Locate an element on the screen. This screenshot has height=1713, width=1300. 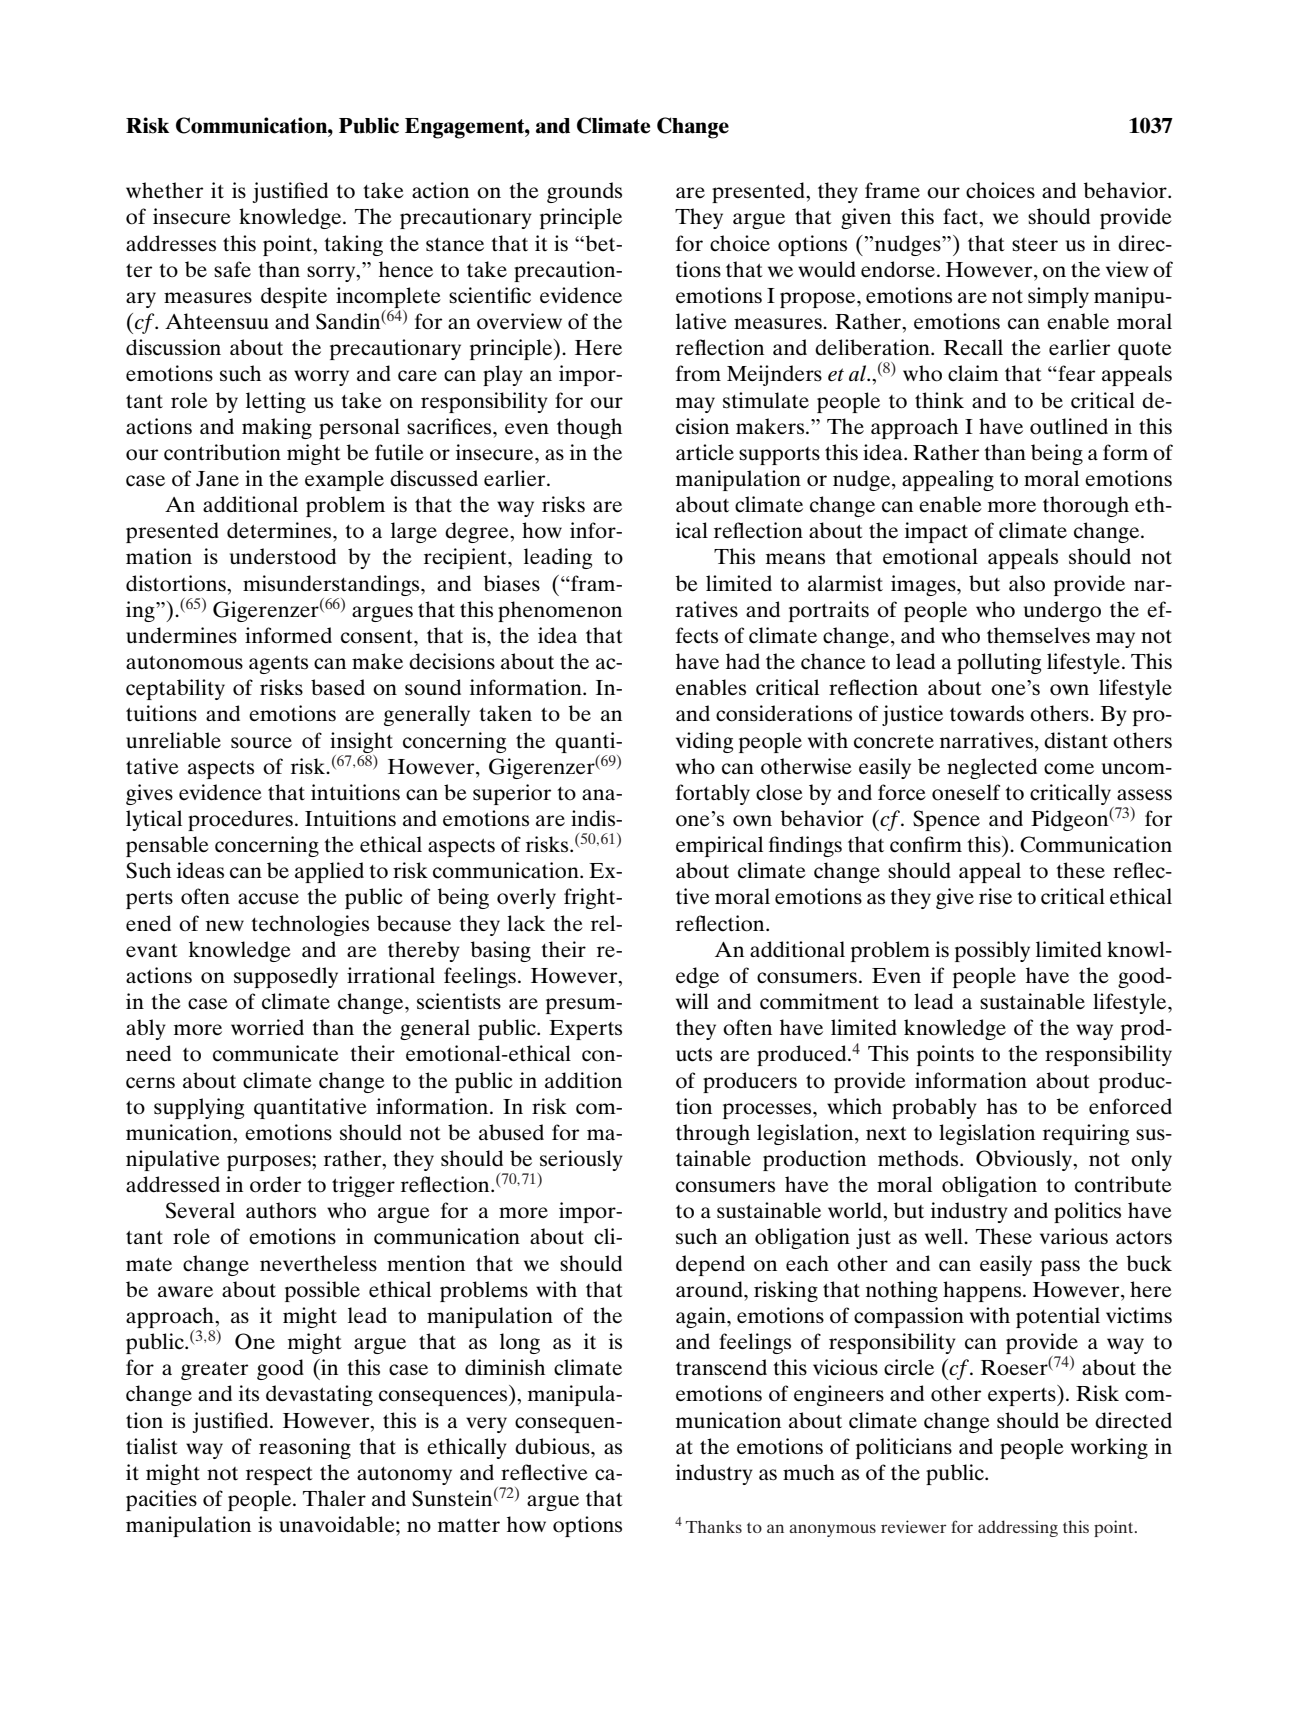
respect is located at coordinates (279, 1476).
